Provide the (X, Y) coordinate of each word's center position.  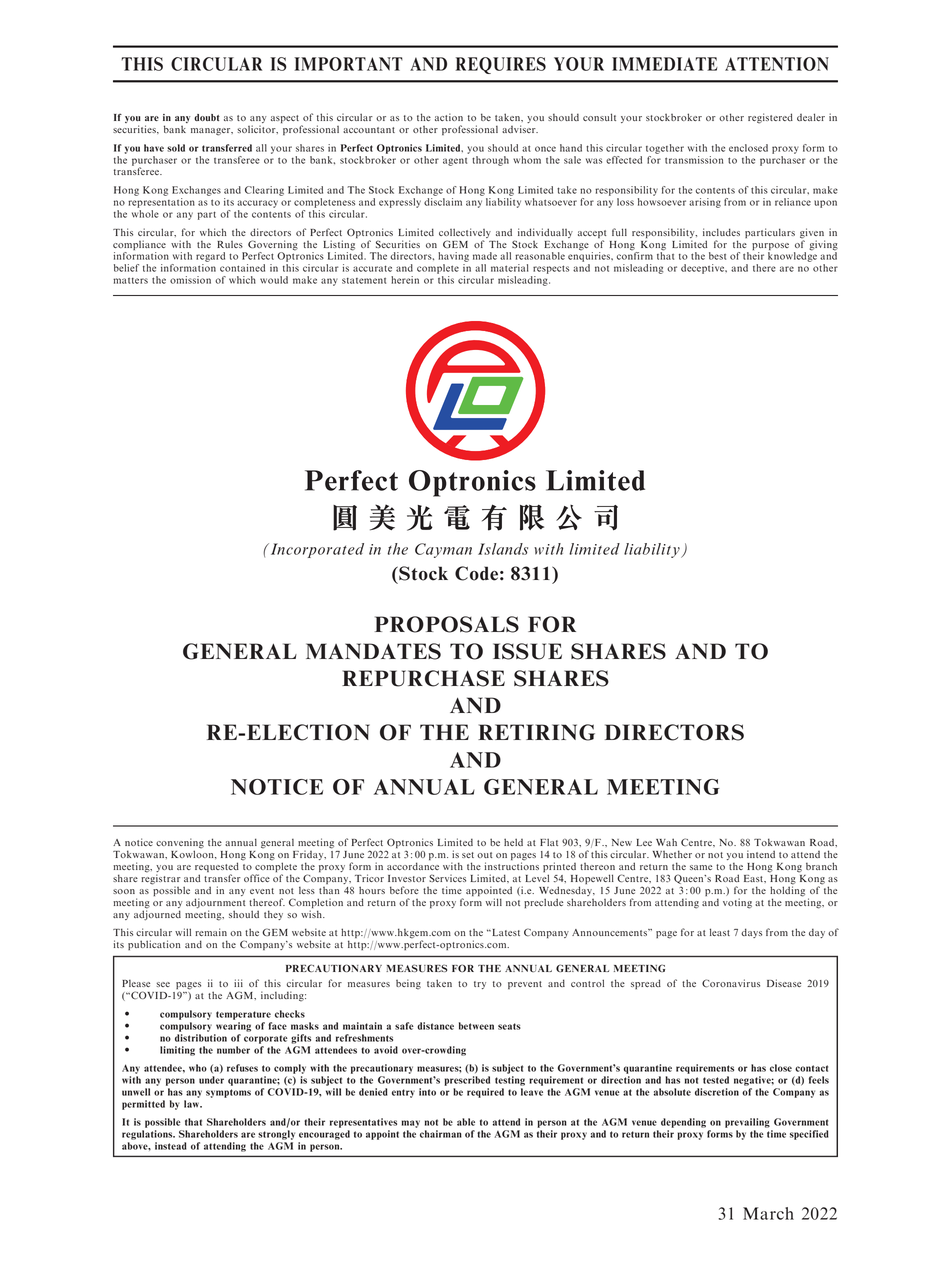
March (768, 1213)
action (449, 117)
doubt (207, 117)
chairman (441, 1134)
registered (770, 118)
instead (171, 1146)
